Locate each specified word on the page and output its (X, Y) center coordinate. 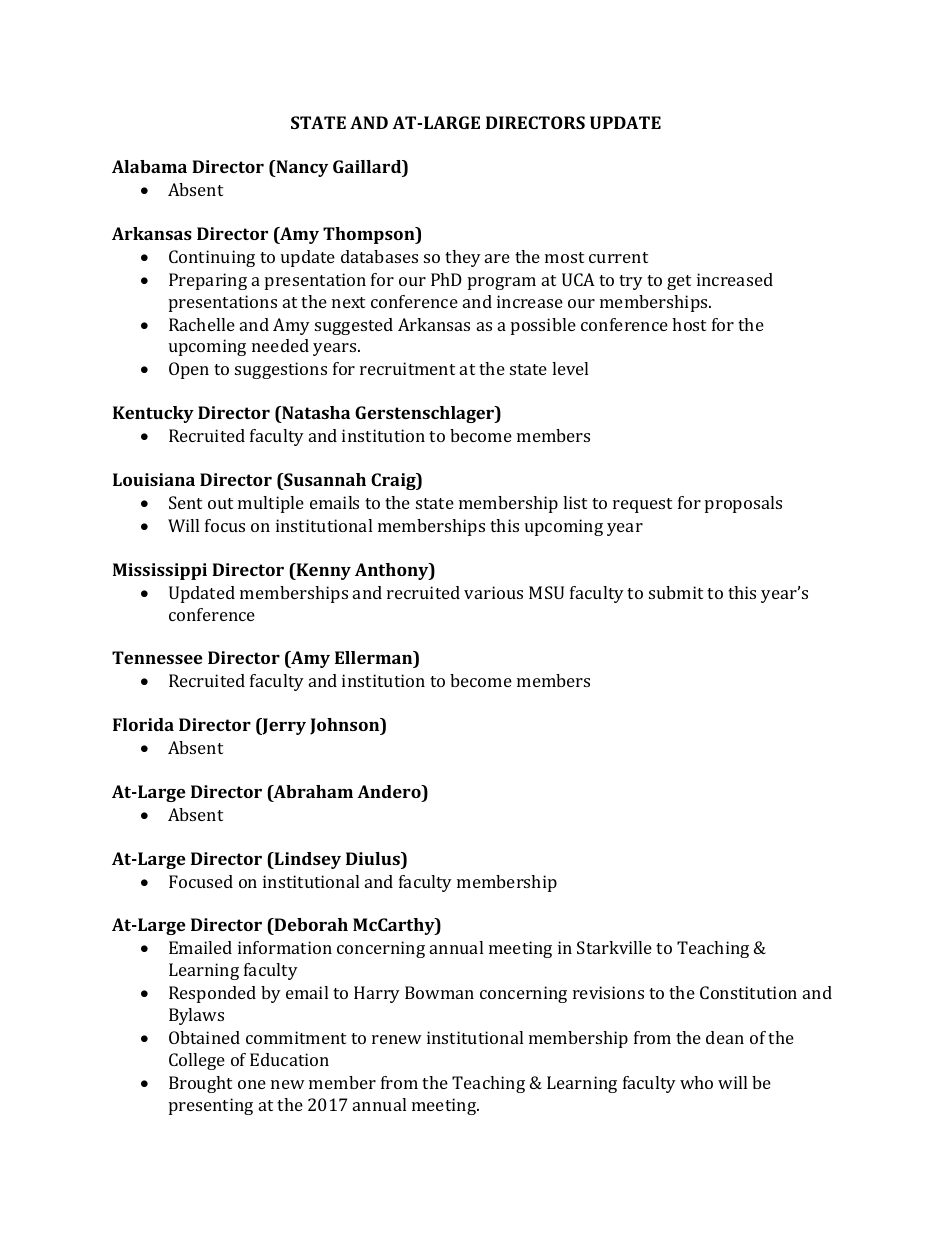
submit (676, 592)
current (618, 257)
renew (397, 1039)
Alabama (149, 166)
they (463, 258)
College (197, 1061)
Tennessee (157, 657)
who (696, 1082)
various (493, 592)
